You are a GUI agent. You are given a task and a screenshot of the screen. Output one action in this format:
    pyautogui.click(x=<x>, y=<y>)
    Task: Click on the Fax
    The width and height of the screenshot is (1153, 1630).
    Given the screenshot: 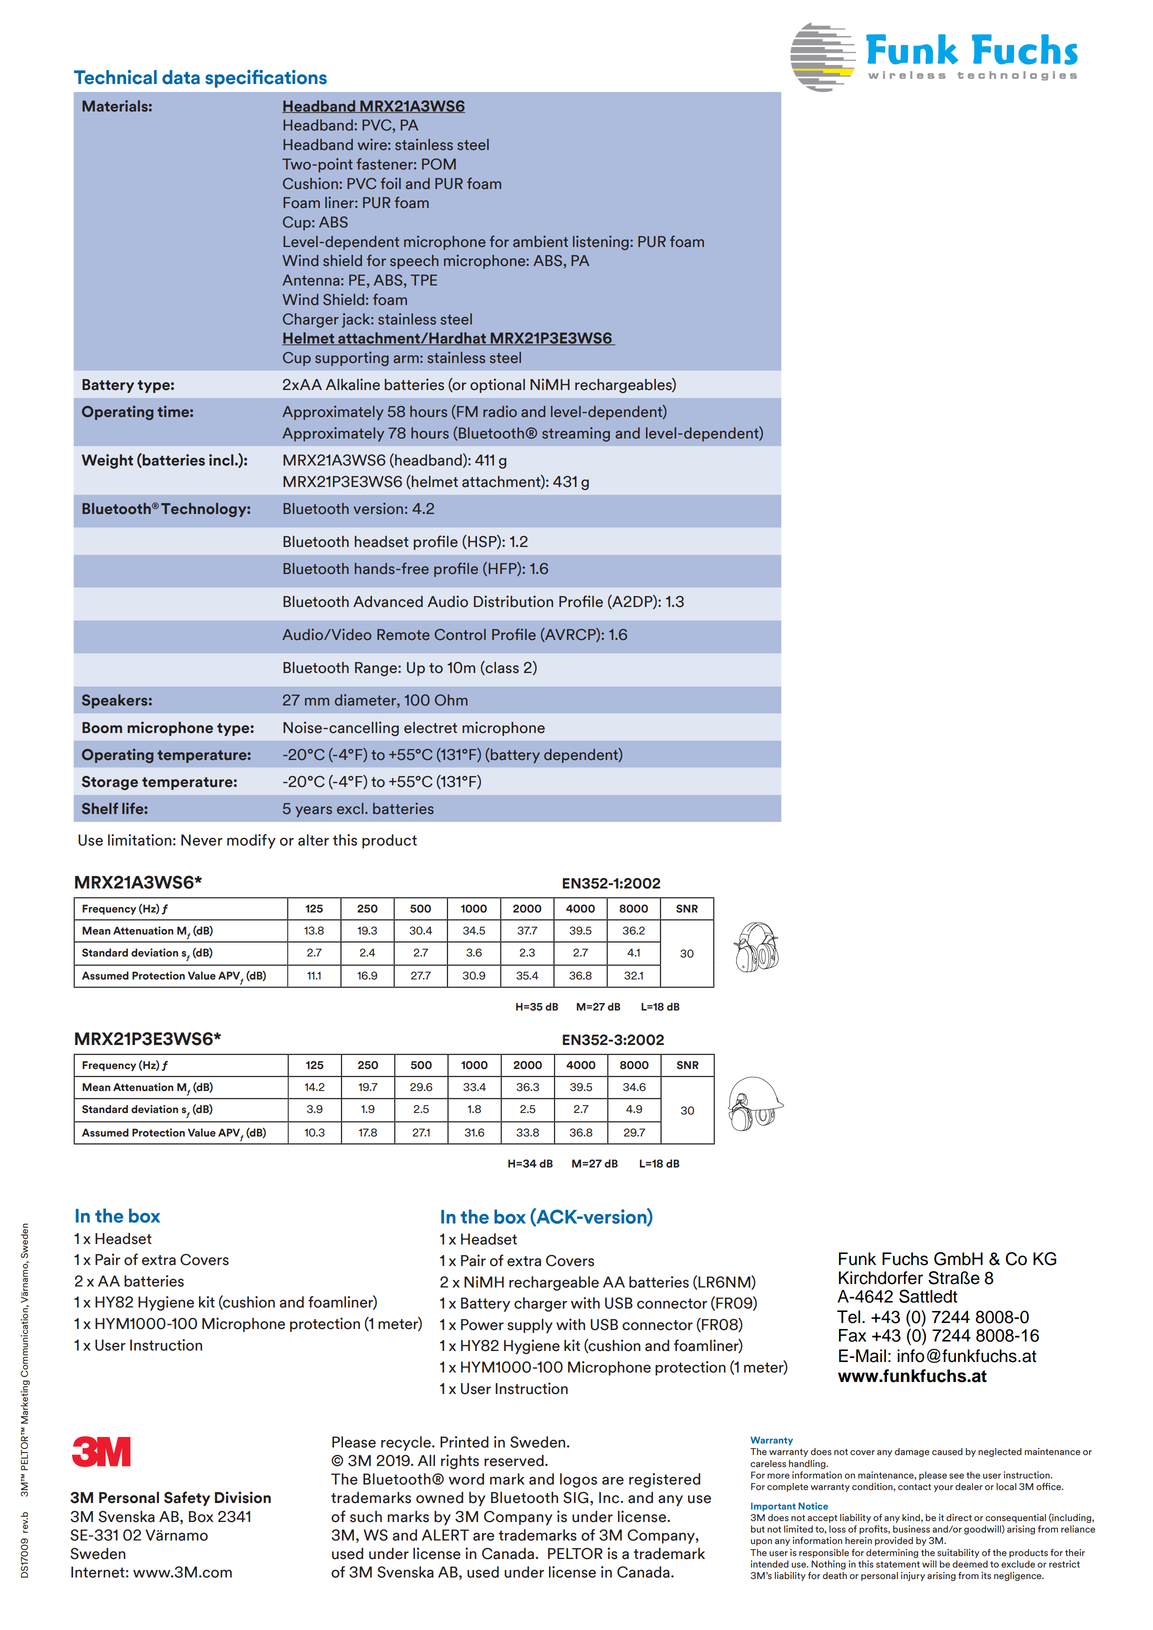 What is the action you would take?
    pyautogui.click(x=852, y=1335)
